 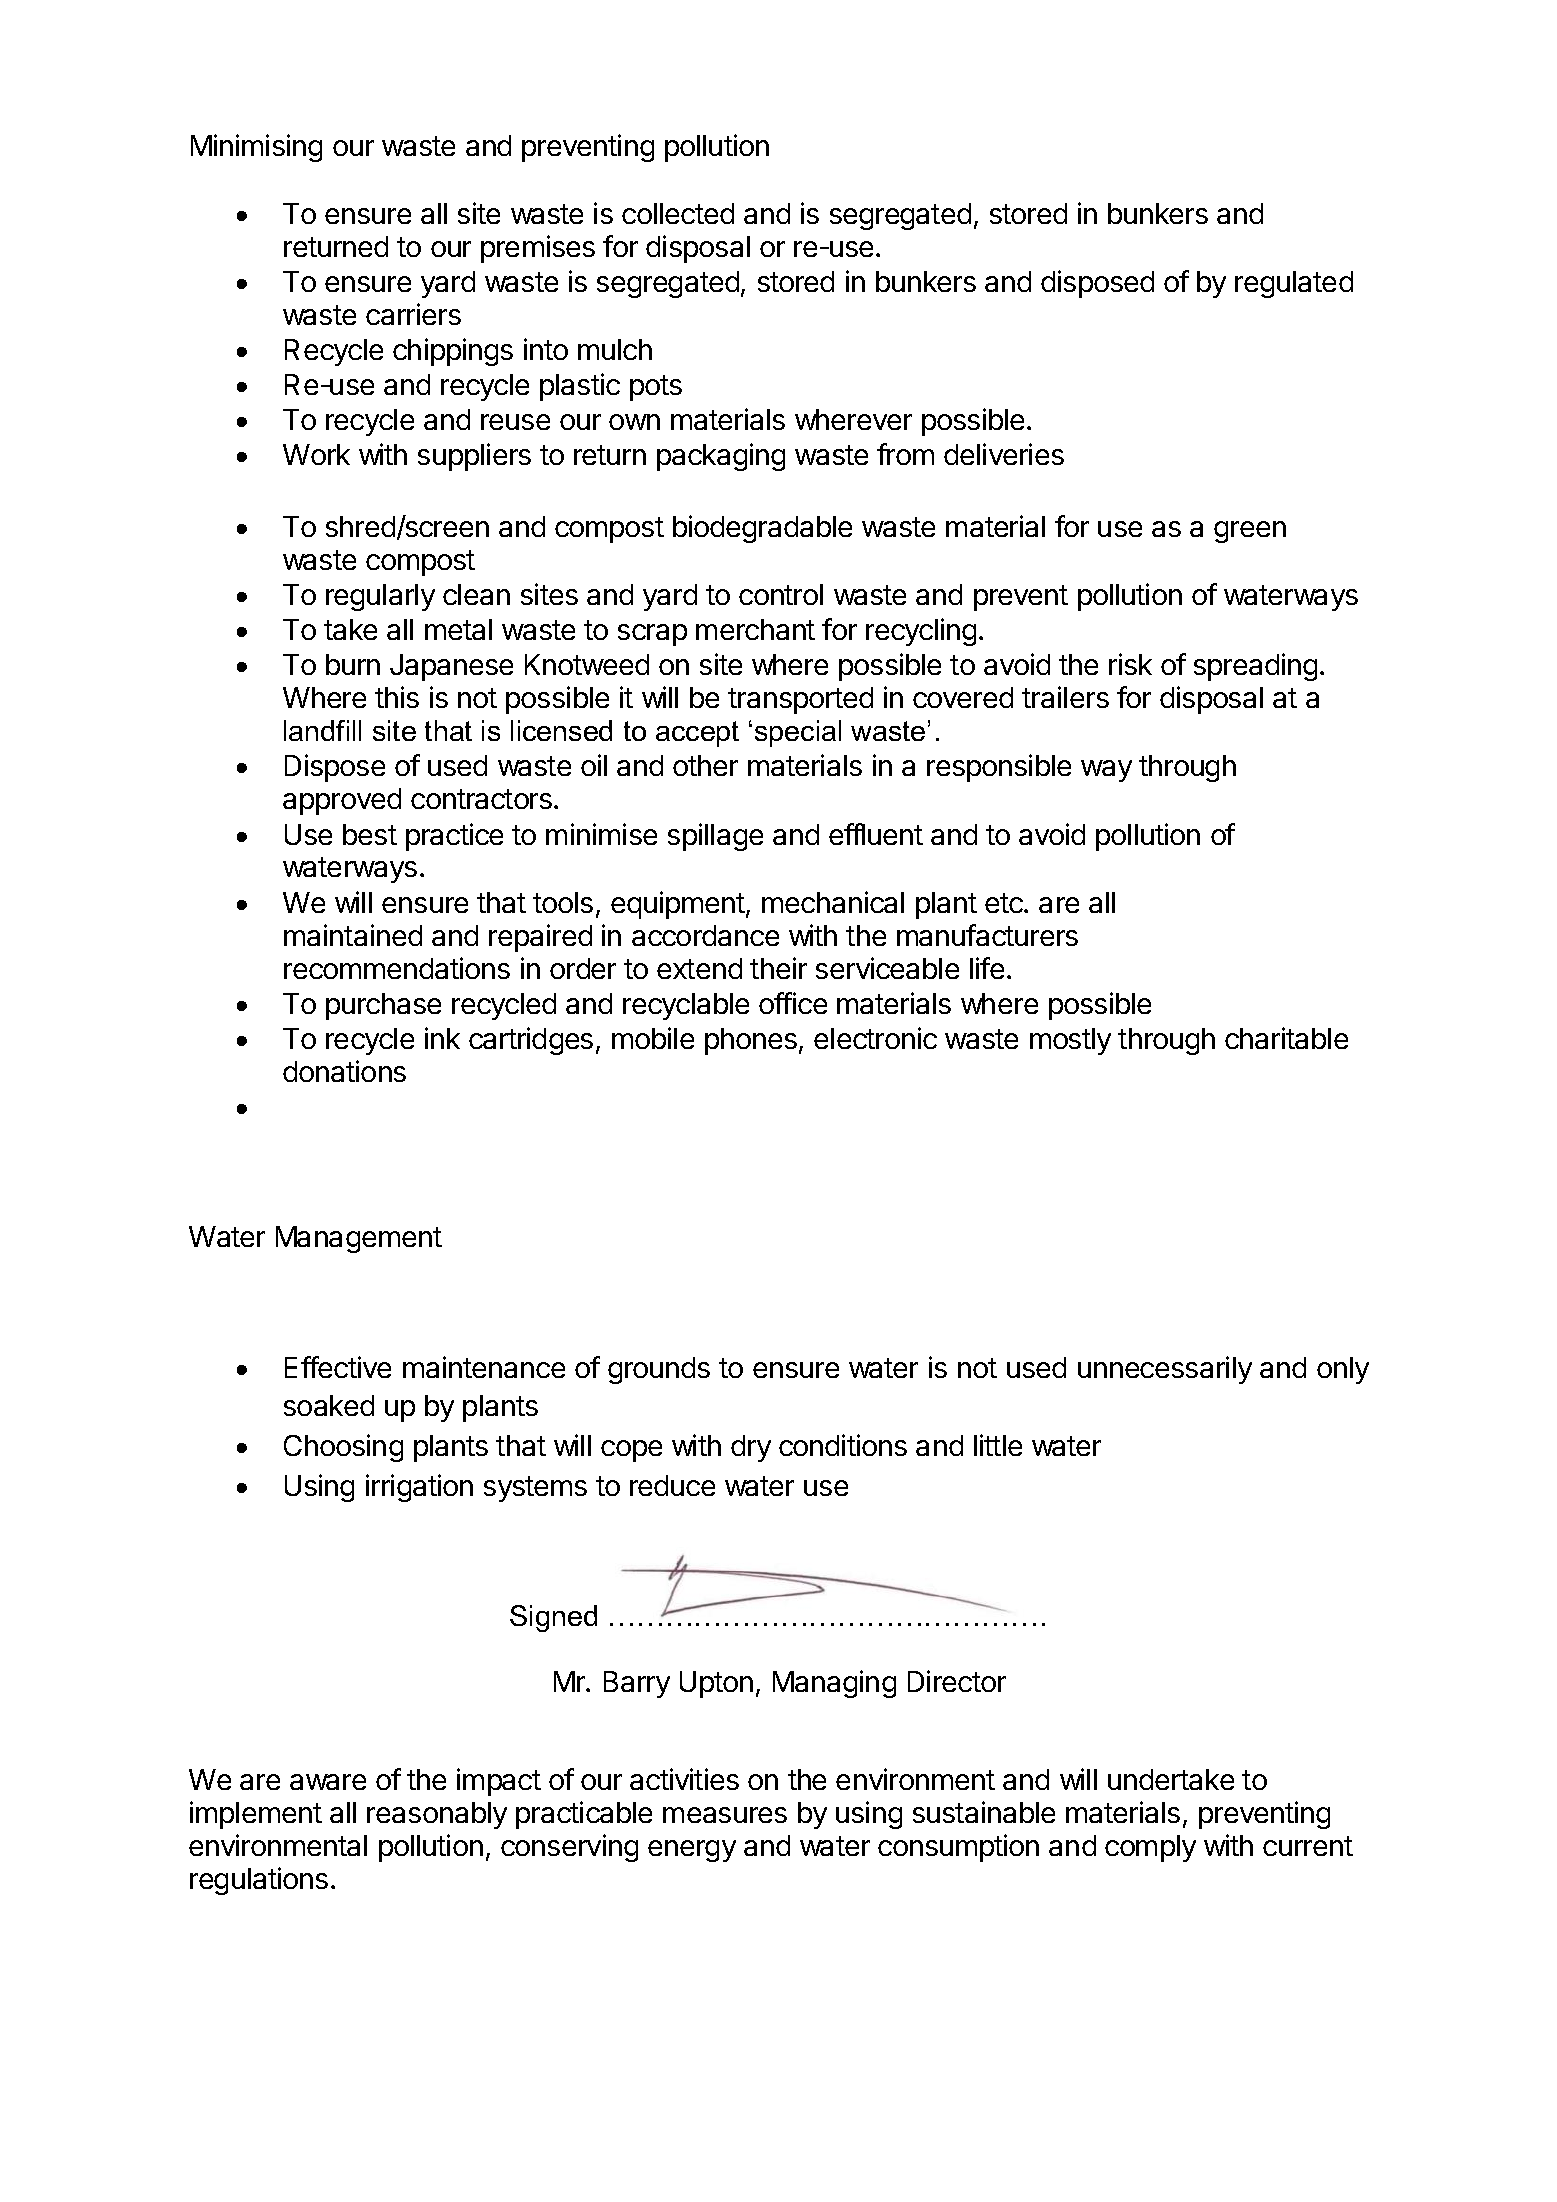 What do you see at coordinates (1294, 284) in the page?
I see `regulated` at bounding box center [1294, 284].
